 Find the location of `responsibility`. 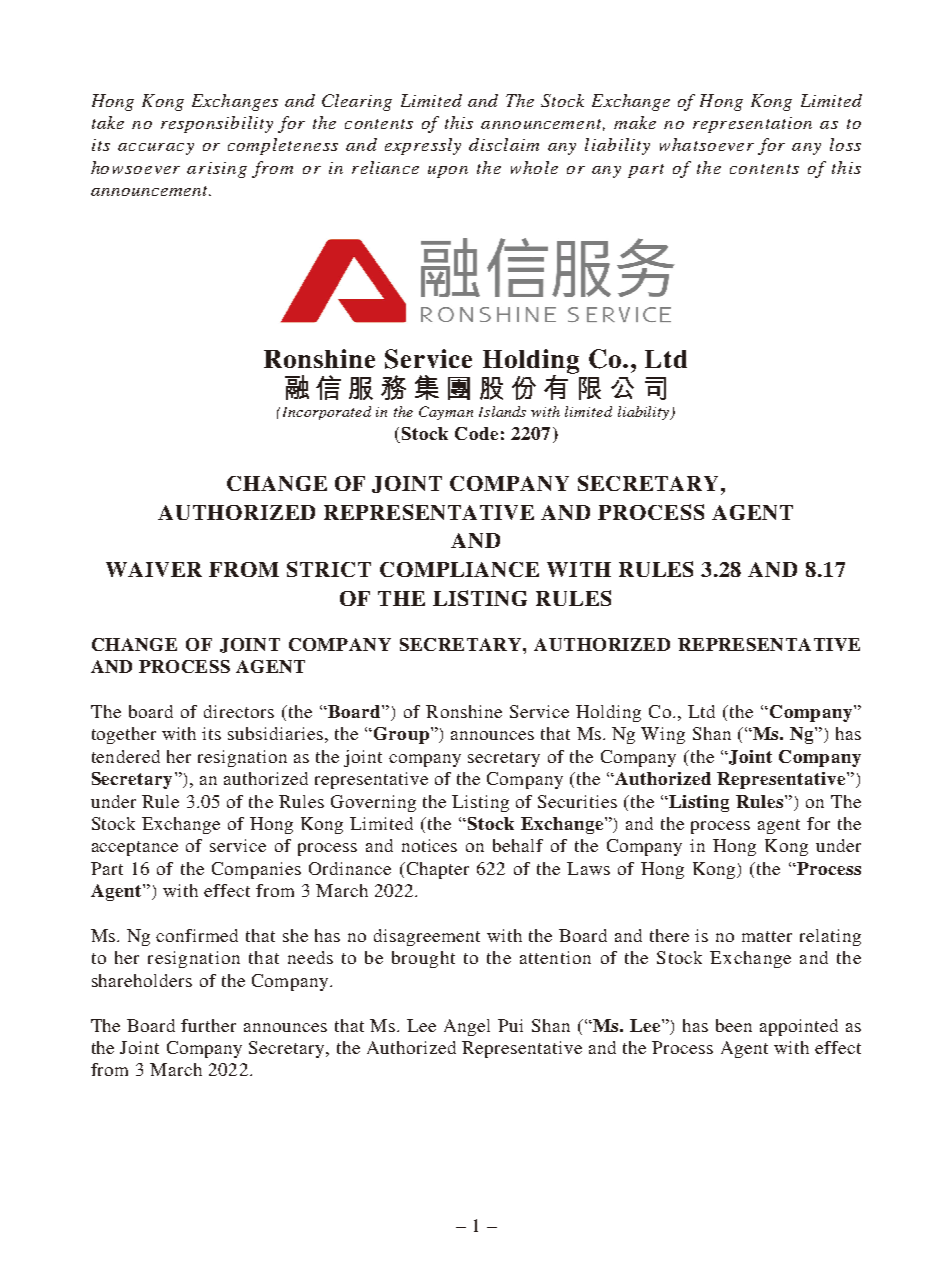

responsibility is located at coordinates (217, 124).
